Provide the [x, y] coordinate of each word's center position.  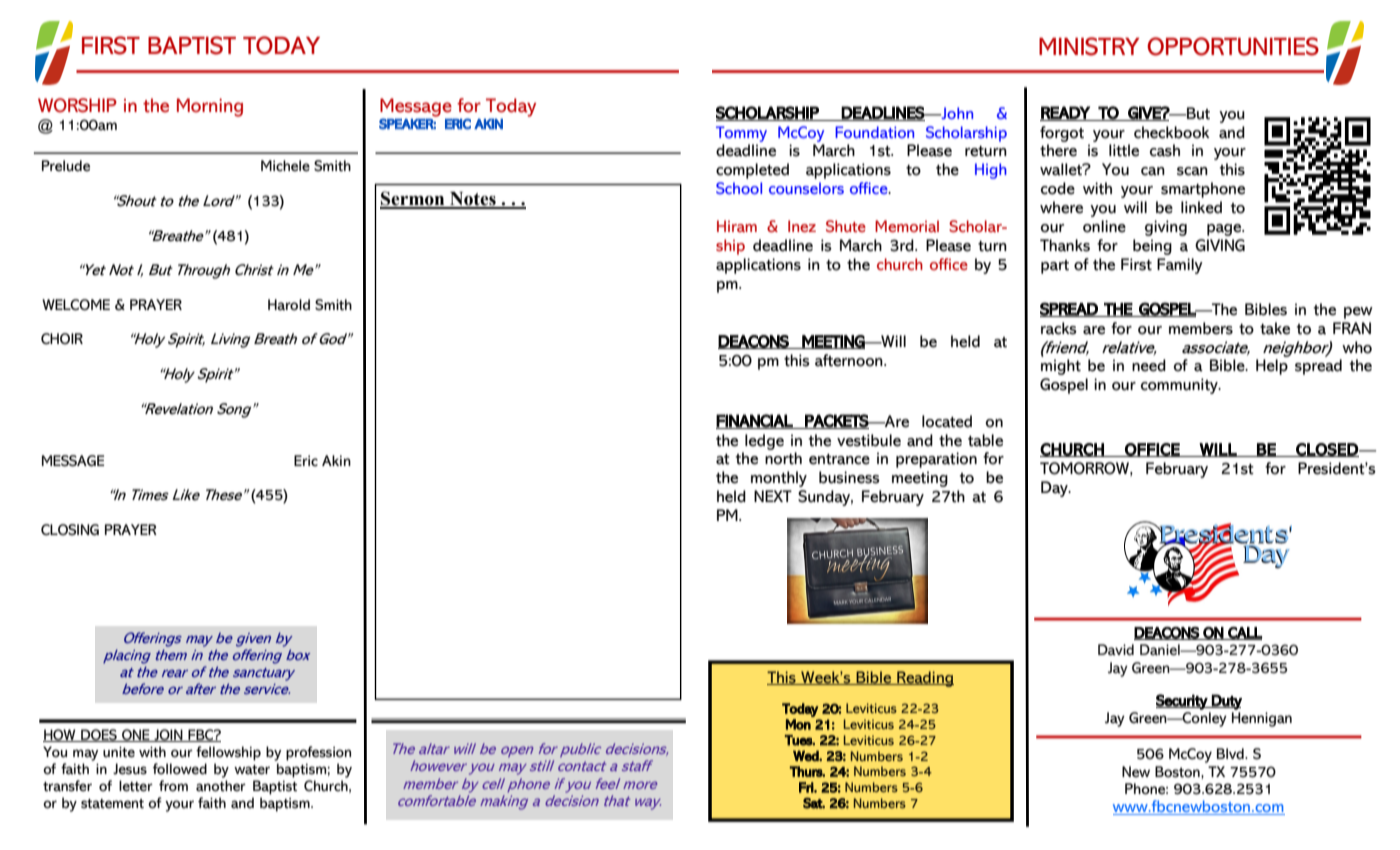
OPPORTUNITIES [1233, 46]
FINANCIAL [755, 421]
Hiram [737, 226]
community [1180, 386]
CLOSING [70, 530]
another [221, 786]
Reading [924, 679]
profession [318, 753]
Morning [210, 107]
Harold [289, 305]
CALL [1244, 633]
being [1152, 247]
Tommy [741, 134]
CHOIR [62, 339]
